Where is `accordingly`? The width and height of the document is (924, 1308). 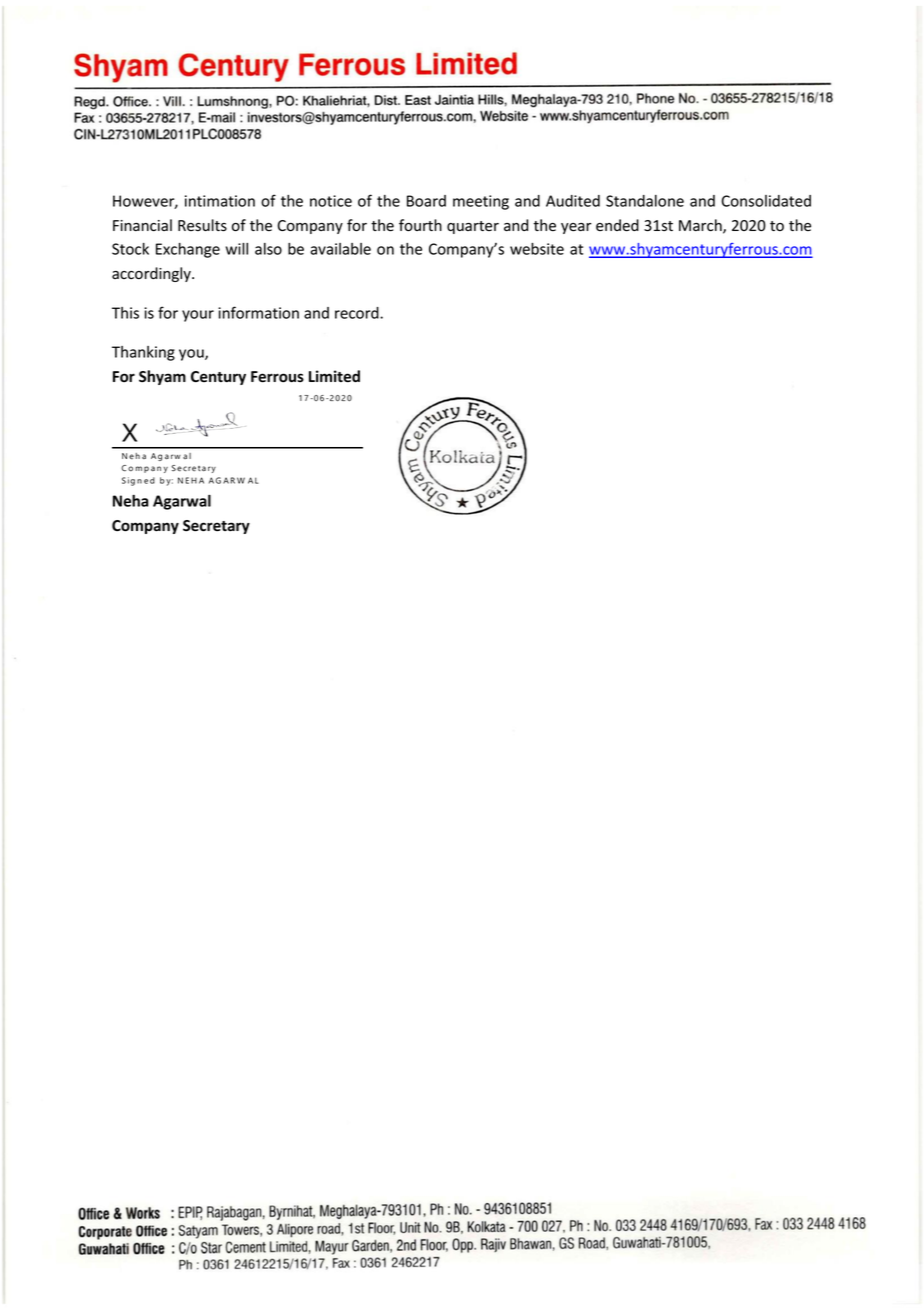
accordingly is located at coordinates (152, 274).
